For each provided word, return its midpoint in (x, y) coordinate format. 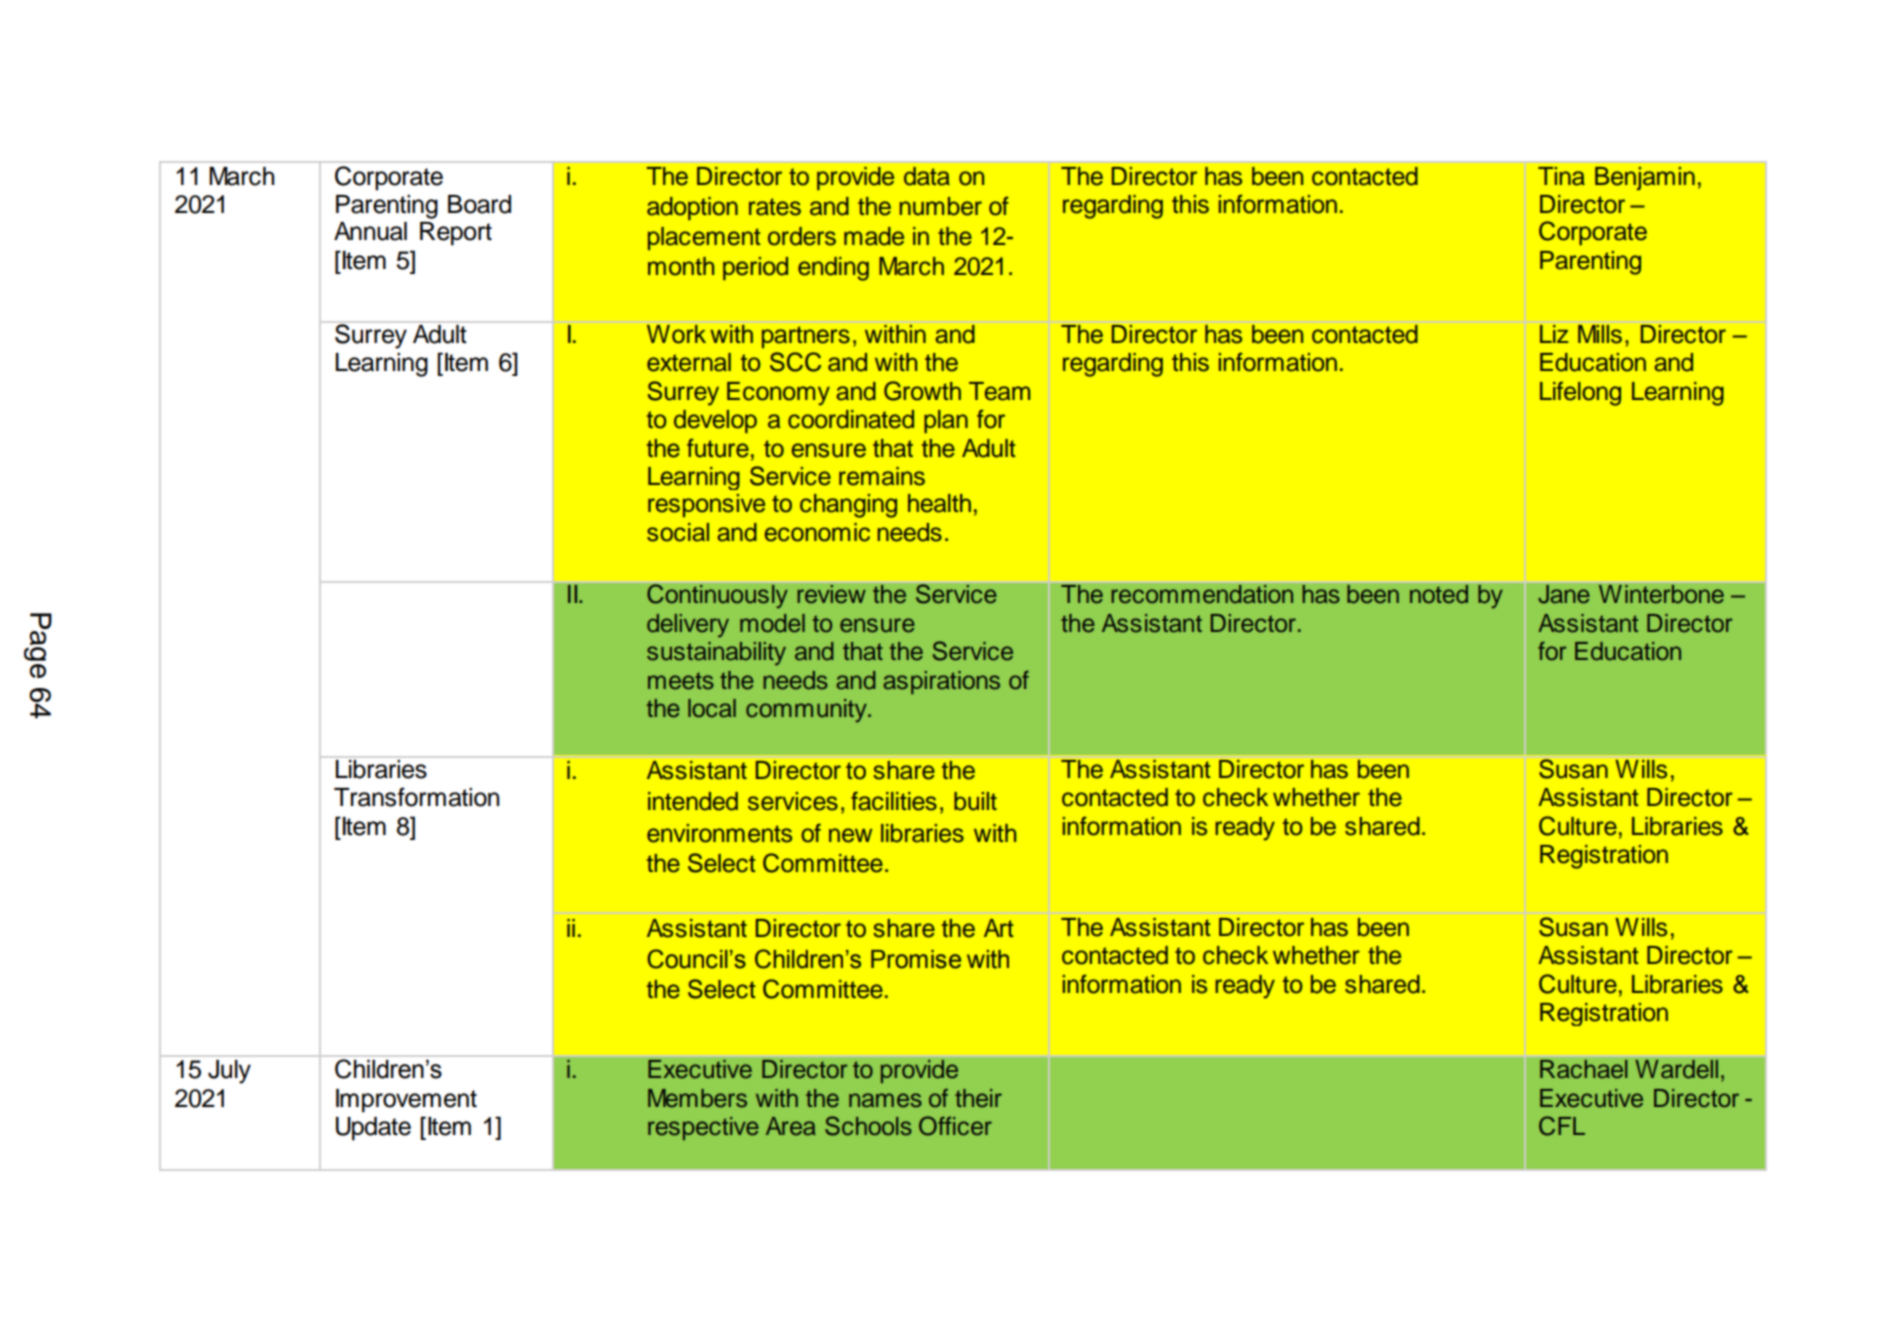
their (978, 1098)
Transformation (416, 797)
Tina (1561, 176)
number (941, 206)
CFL (1562, 1126)
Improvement (406, 1101)
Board (479, 204)
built (975, 801)
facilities (894, 801)
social (678, 532)
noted (1439, 593)
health (939, 503)
